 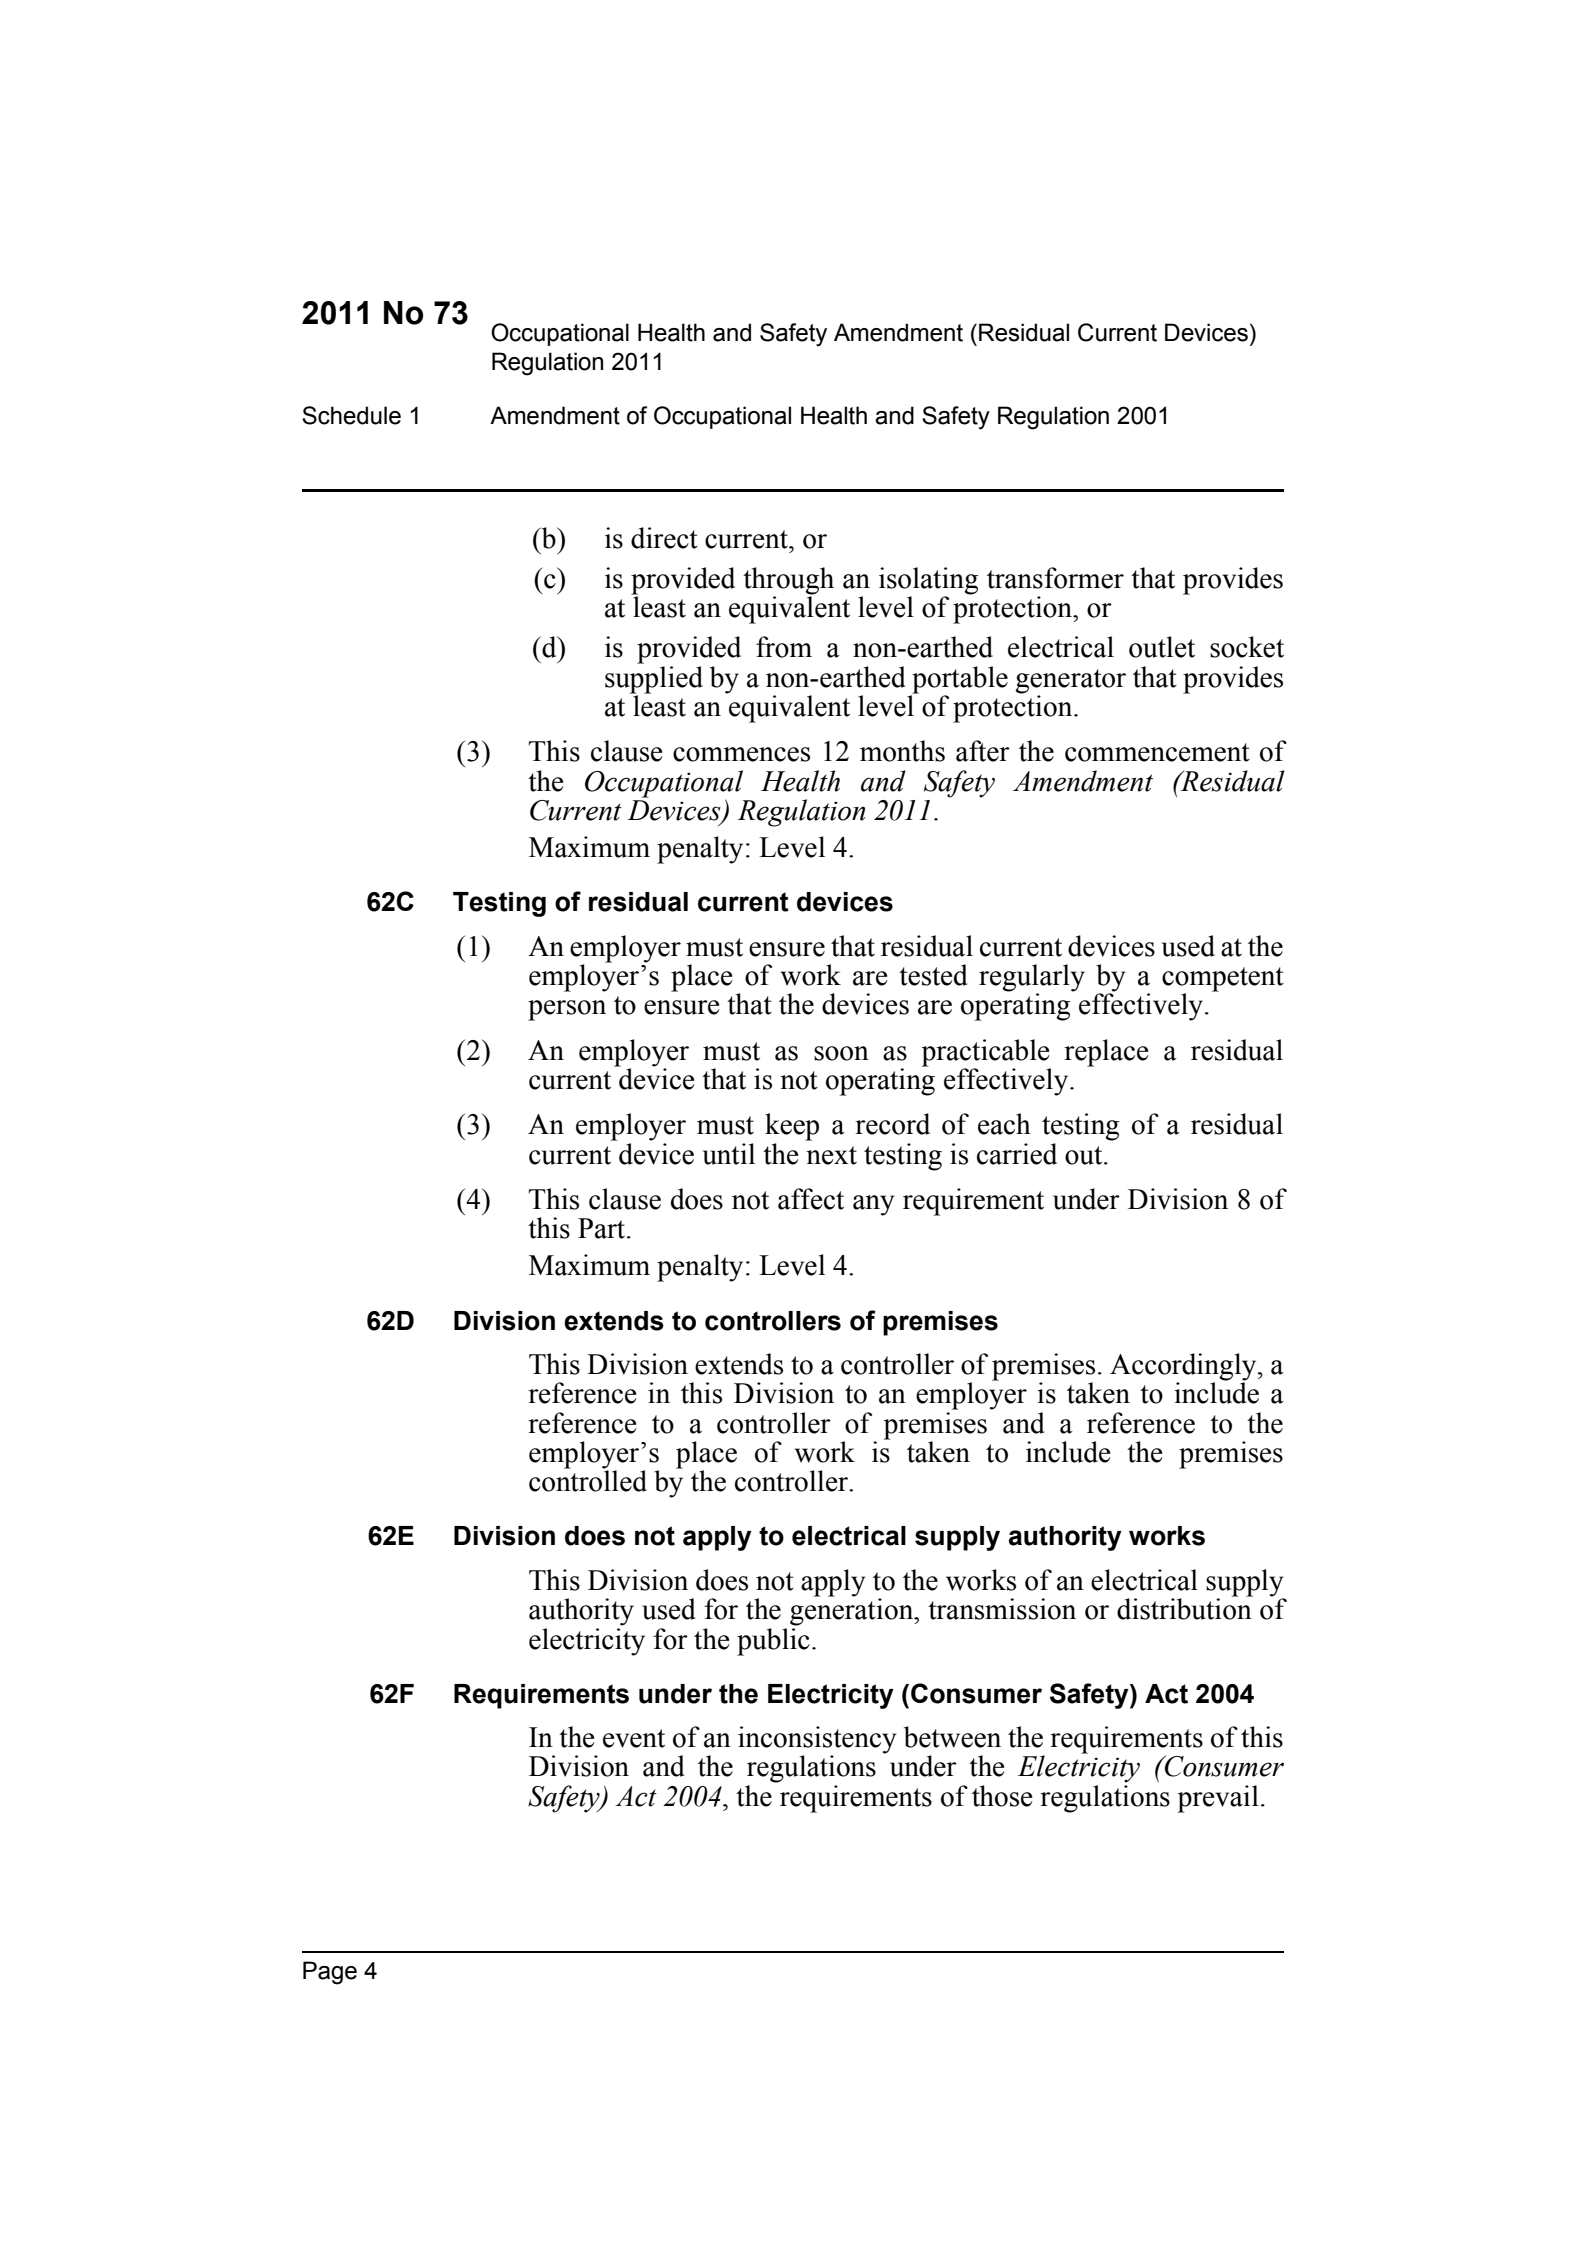 What do you see at coordinates (1017, 1154) in the page?
I see `carried` at bounding box center [1017, 1154].
